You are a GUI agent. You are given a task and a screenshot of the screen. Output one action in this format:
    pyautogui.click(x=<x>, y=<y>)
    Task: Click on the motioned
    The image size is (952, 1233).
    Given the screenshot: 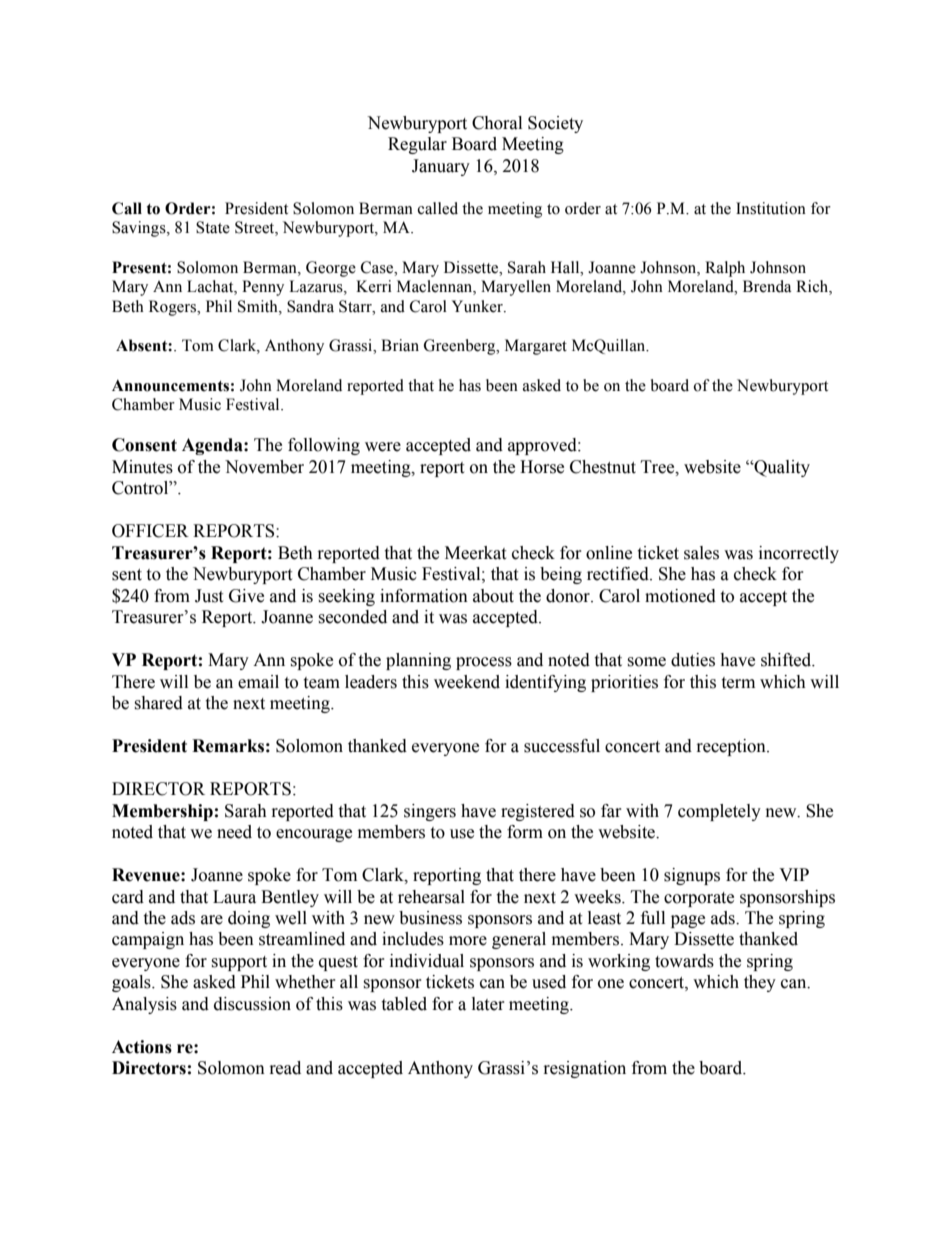 What is the action you would take?
    pyautogui.click(x=680, y=596)
